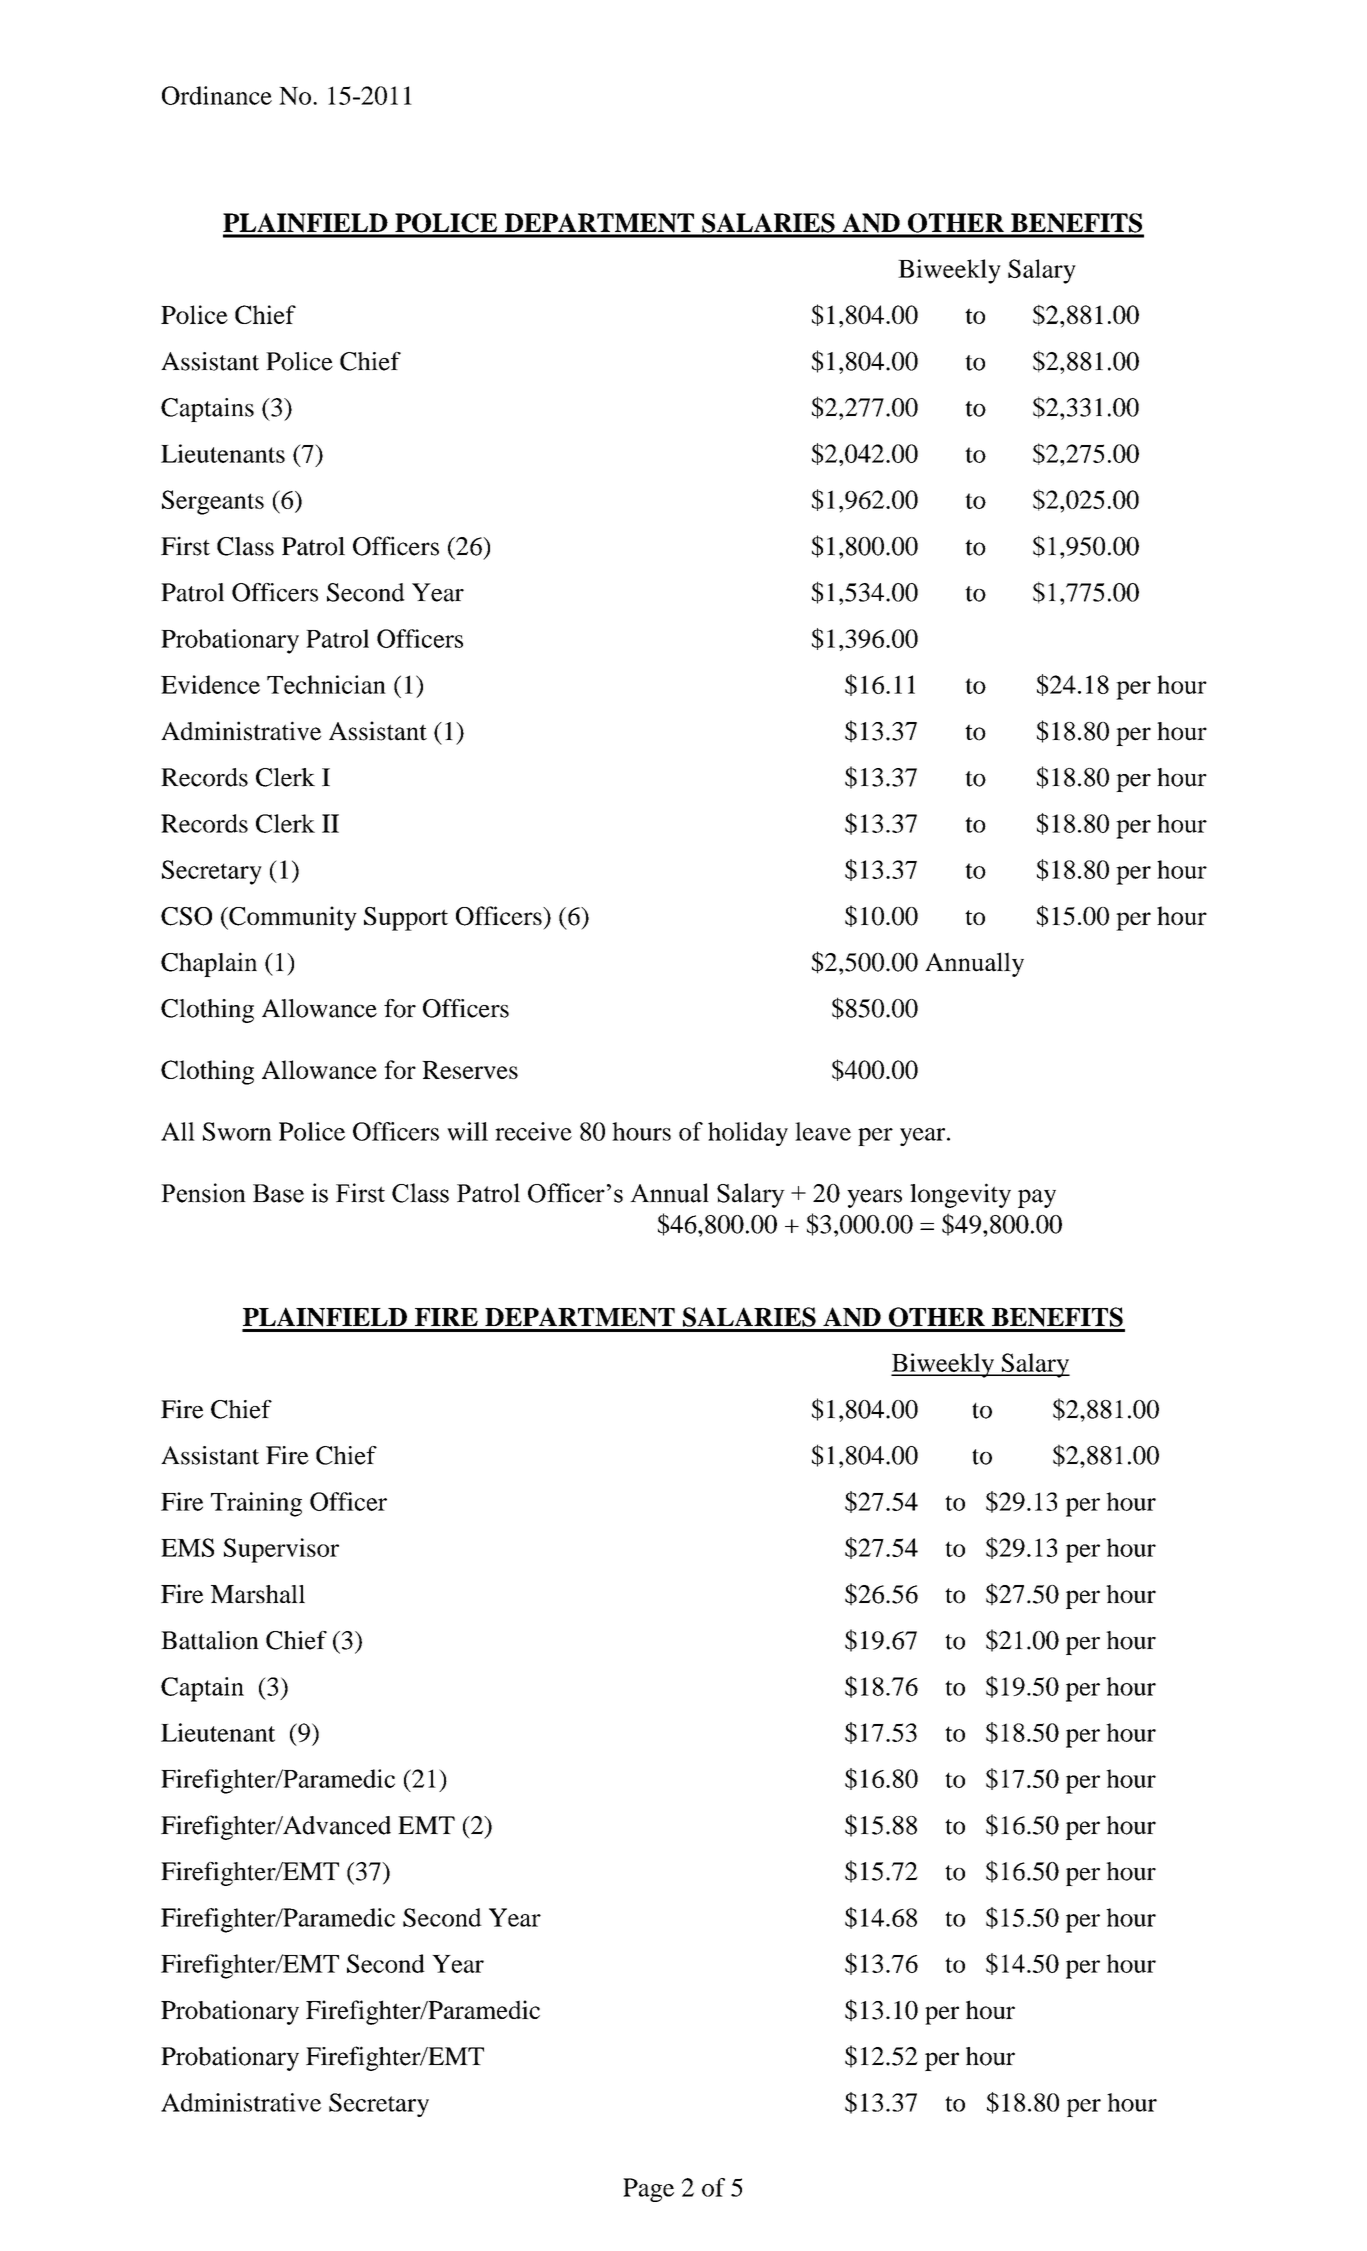 This screenshot has width=1367, height=2251. I want to click on Ordinance, so click(217, 95).
